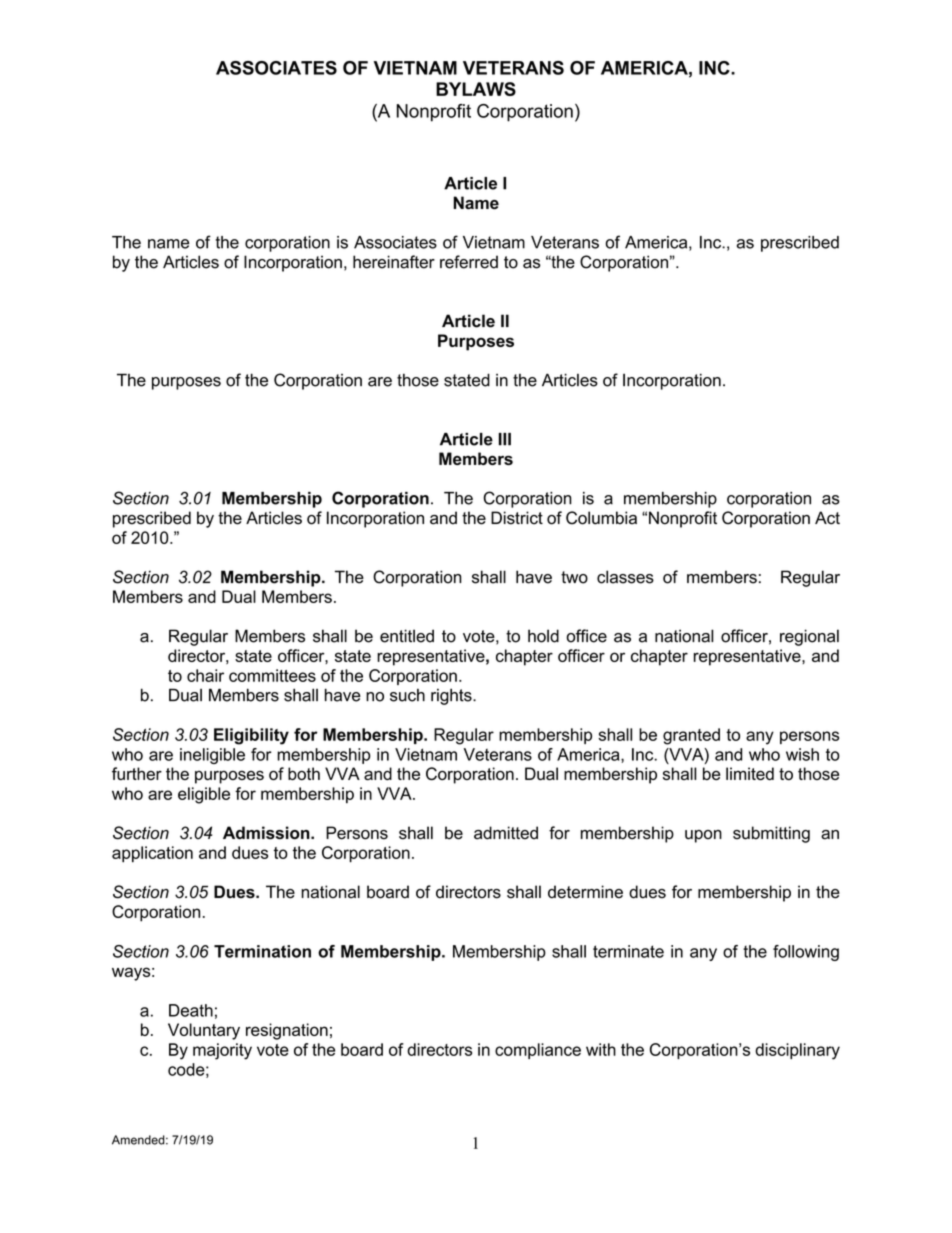 This document has height=1233, width=952. I want to click on III, so click(505, 439).
